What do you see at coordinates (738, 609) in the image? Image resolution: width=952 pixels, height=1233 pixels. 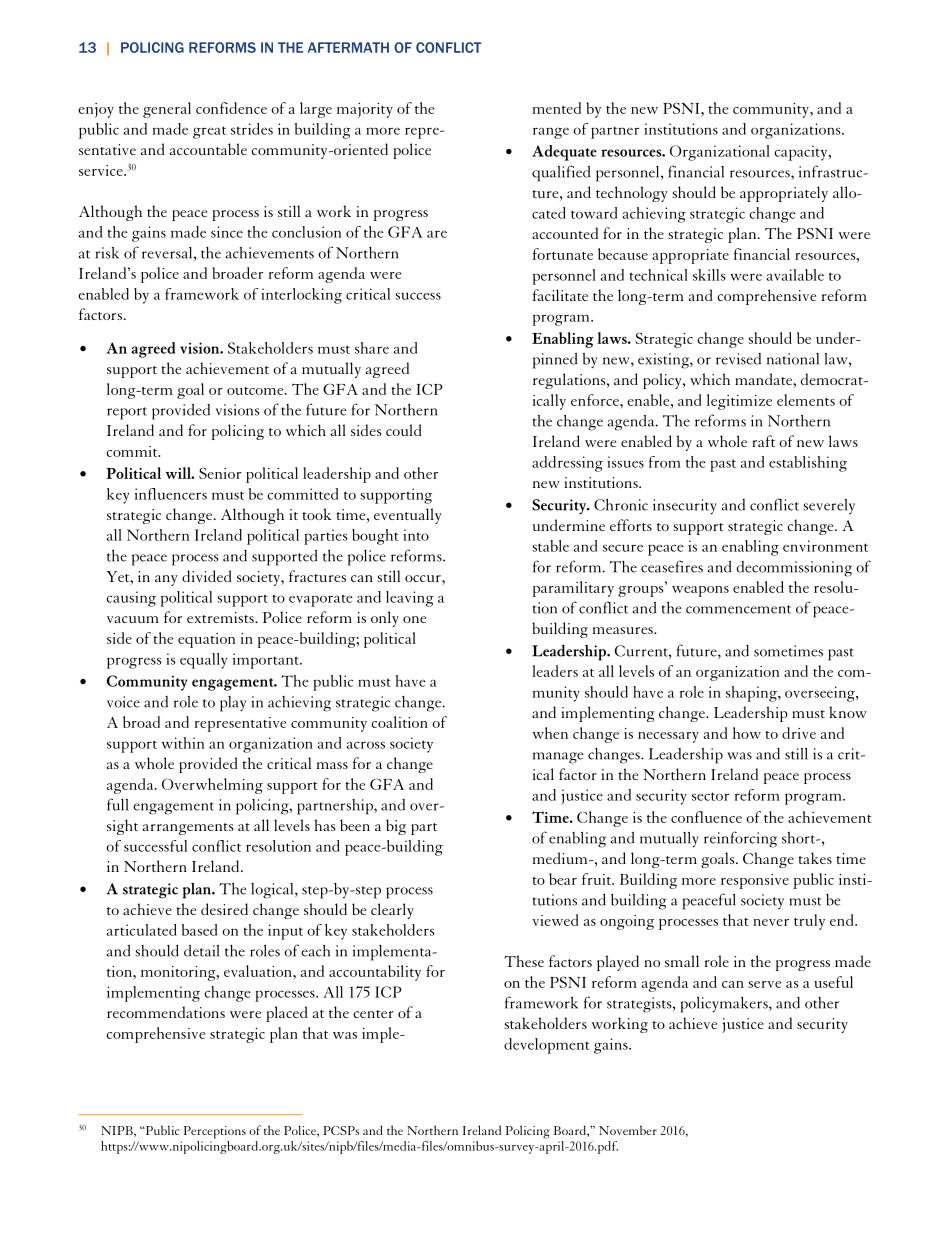 I see `commencement` at bounding box center [738, 609].
